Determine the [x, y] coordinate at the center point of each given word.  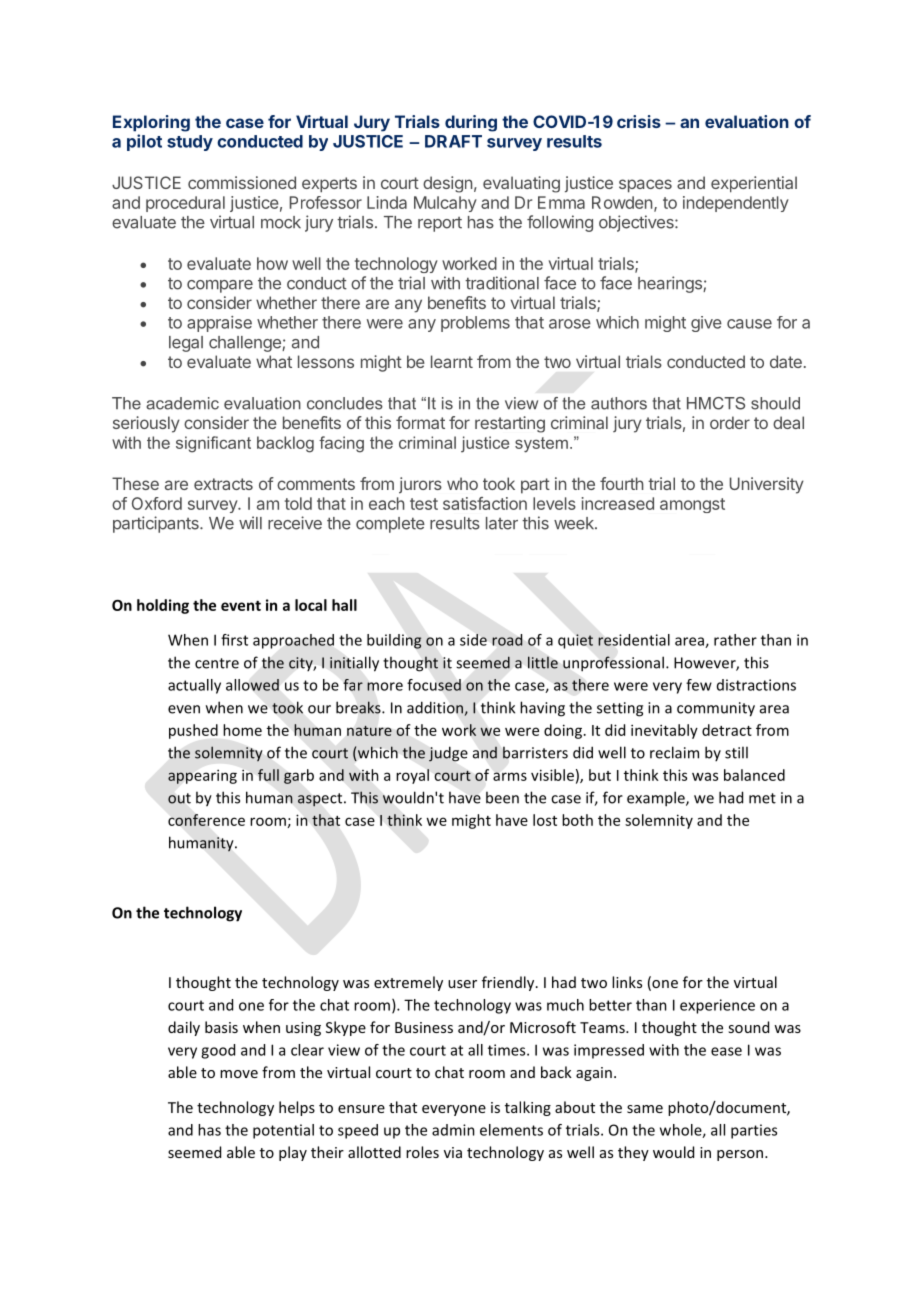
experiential [754, 184]
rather [735, 640]
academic [182, 403]
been [502, 797]
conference [206, 820]
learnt [452, 361]
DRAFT [453, 141]
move [239, 1074]
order [730, 422]
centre [217, 663]
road [507, 640]
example [657, 799]
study [190, 143]
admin [453, 1130]
